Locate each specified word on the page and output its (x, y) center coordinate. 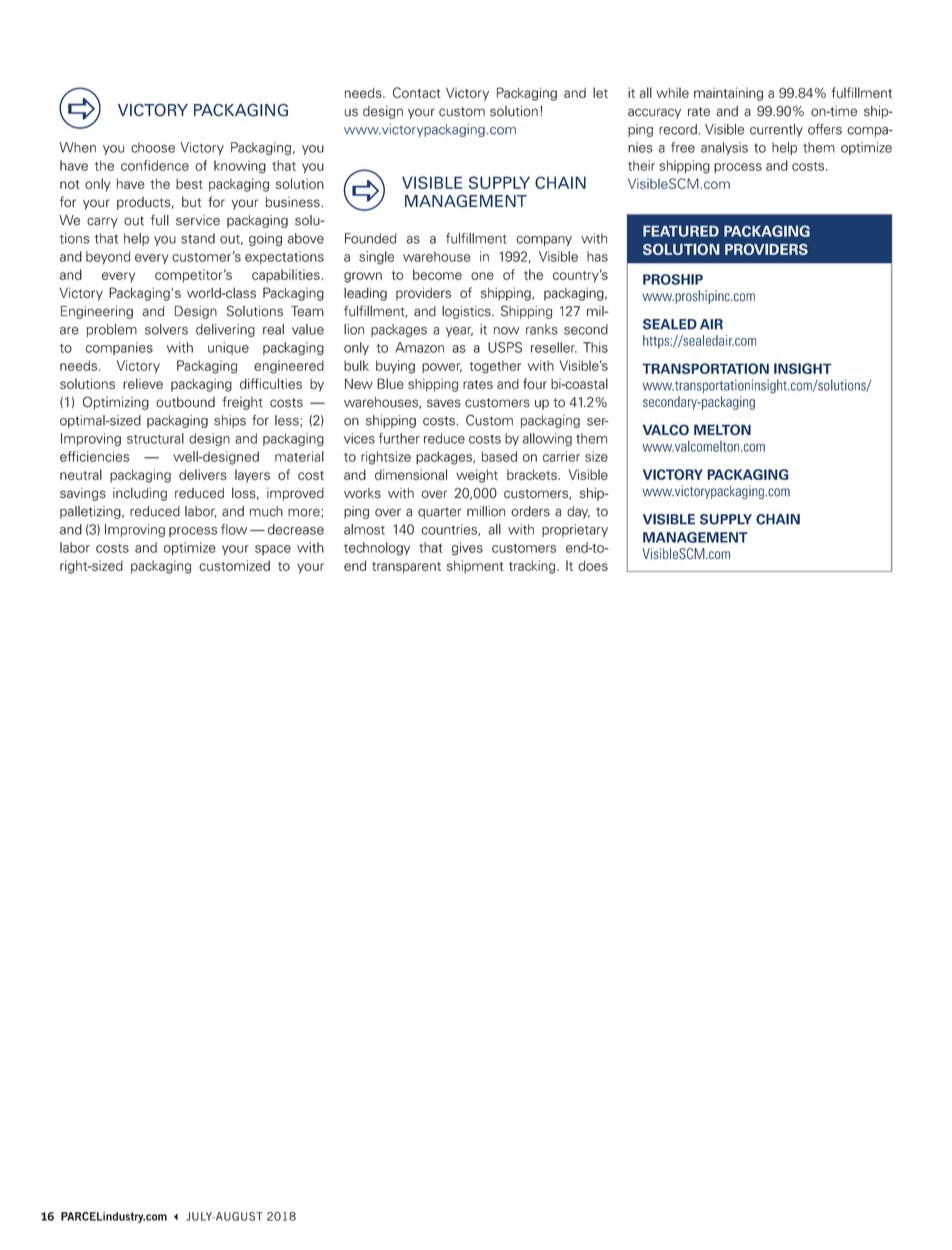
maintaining (728, 94)
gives (467, 549)
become (437, 274)
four (535, 383)
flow (234, 529)
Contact (417, 92)
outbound (185, 402)
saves (444, 403)
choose (153, 147)
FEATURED (681, 231)
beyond (108, 257)
